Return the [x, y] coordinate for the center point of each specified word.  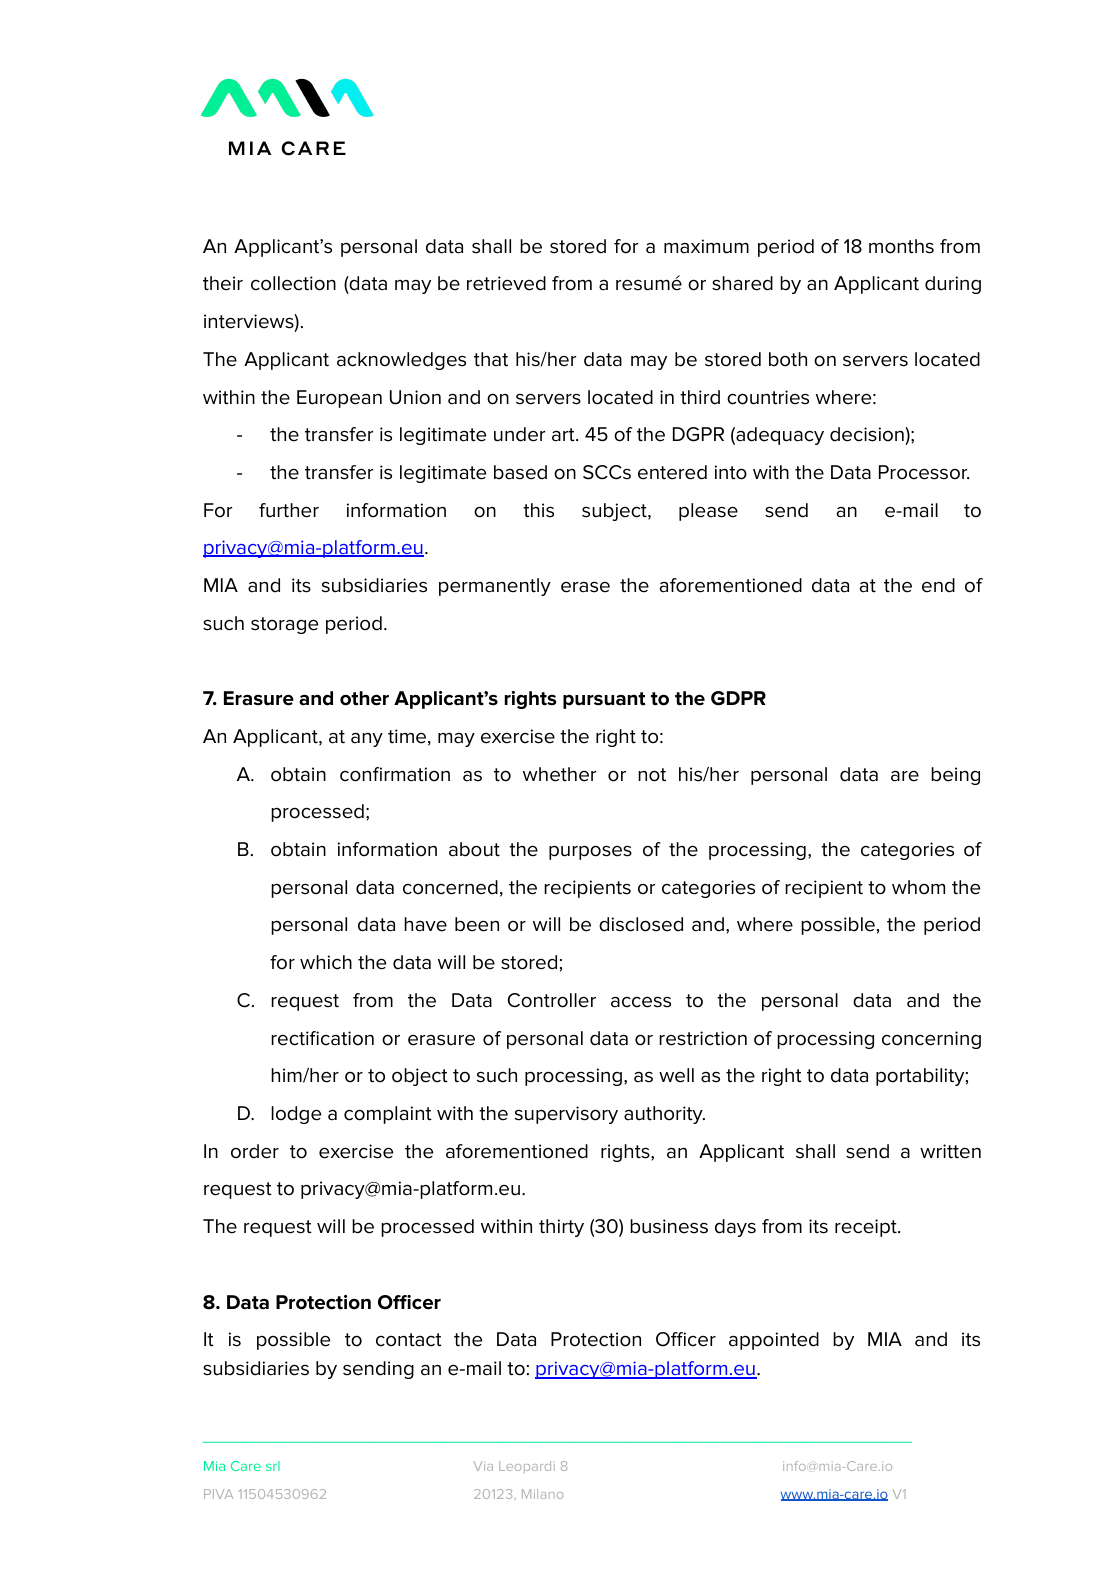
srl [273, 1466]
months [901, 246]
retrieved [506, 283]
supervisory [566, 1115]
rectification [322, 1038]
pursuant [604, 700]
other [364, 698]
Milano [542, 1494]
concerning [931, 1040]
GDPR [738, 698]
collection [293, 283]
